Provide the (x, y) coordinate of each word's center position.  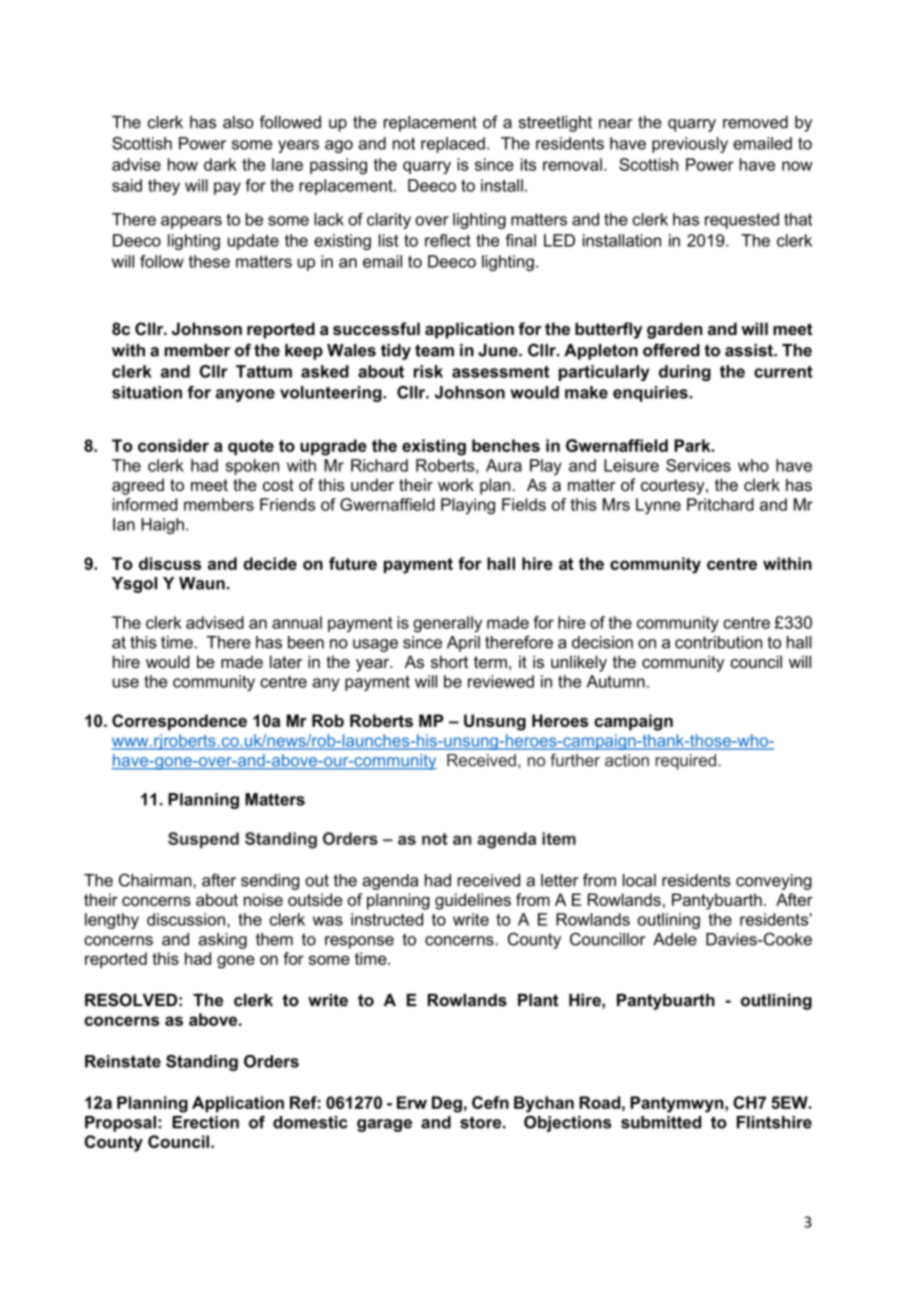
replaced (453, 145)
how (183, 164)
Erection (205, 1122)
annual (297, 622)
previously (690, 145)
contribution (718, 642)
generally (447, 624)
